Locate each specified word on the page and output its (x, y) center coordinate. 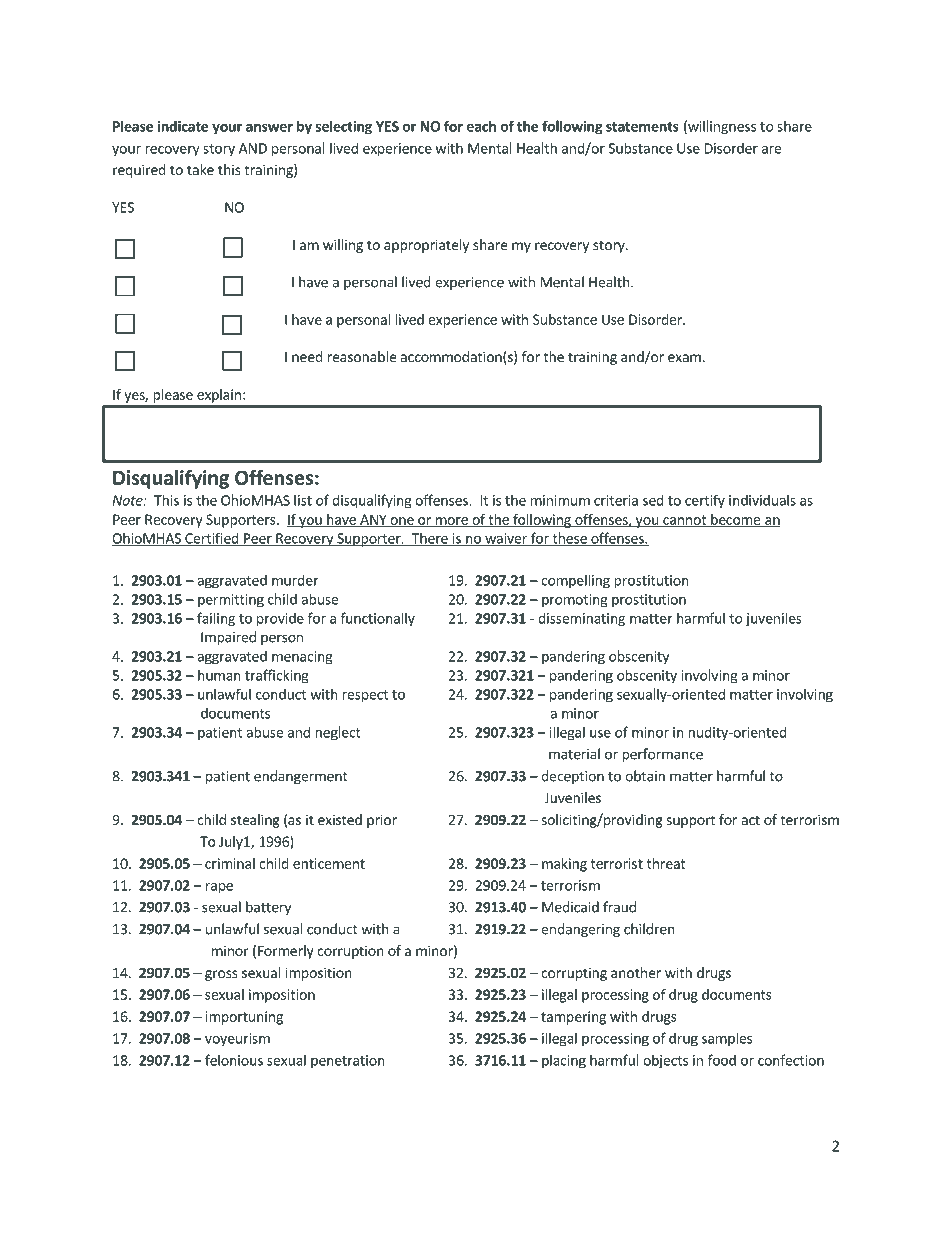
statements (642, 127)
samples (727, 1039)
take (200, 169)
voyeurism (237, 1040)
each (481, 126)
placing (564, 1061)
